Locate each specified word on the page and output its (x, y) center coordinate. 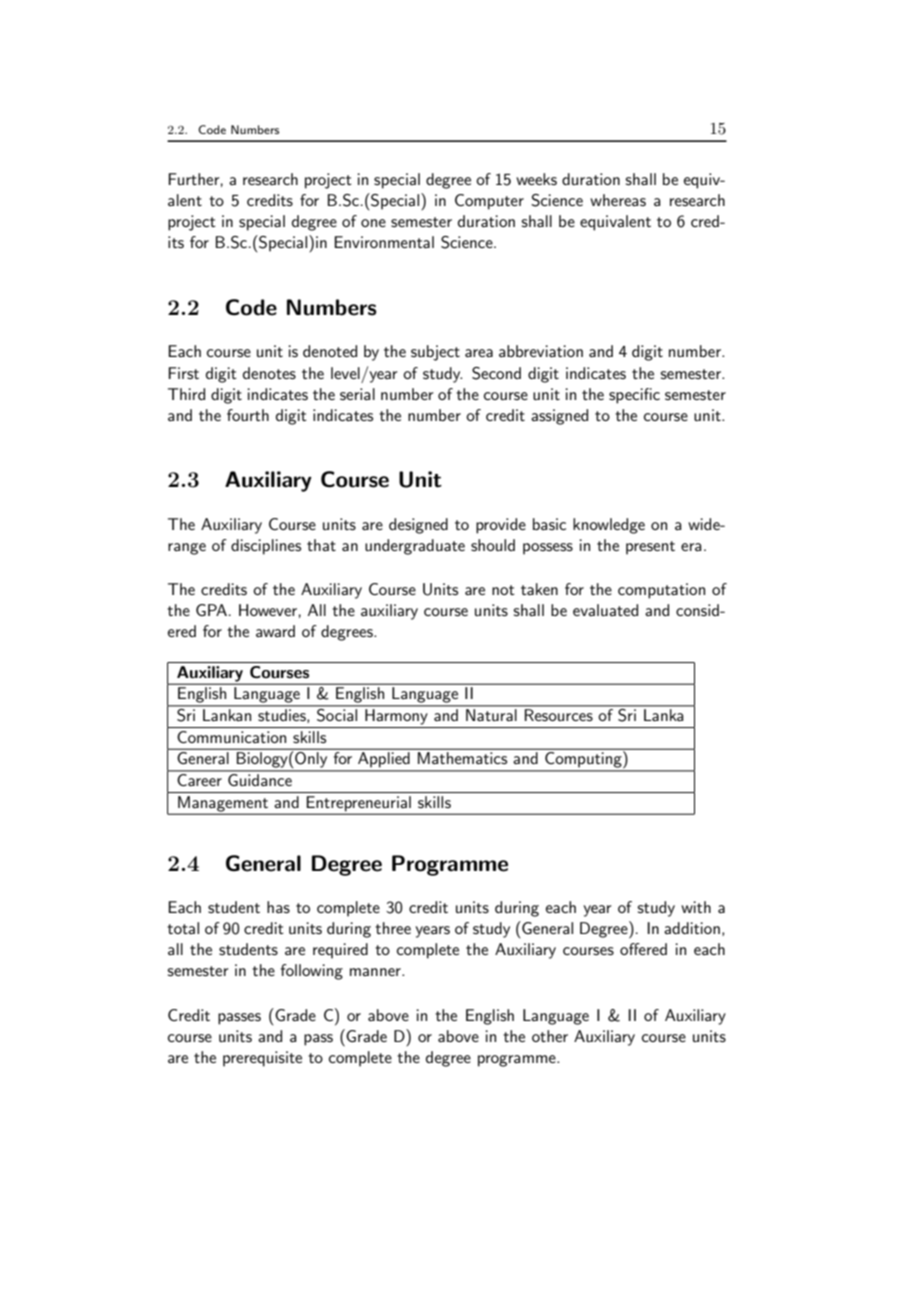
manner (376, 972)
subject (435, 353)
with (696, 907)
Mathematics (462, 758)
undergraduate (415, 547)
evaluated (605, 610)
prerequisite (262, 1059)
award (275, 631)
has (278, 907)
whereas (618, 200)
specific (634, 396)
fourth (248, 415)
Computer (489, 202)
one (373, 223)
